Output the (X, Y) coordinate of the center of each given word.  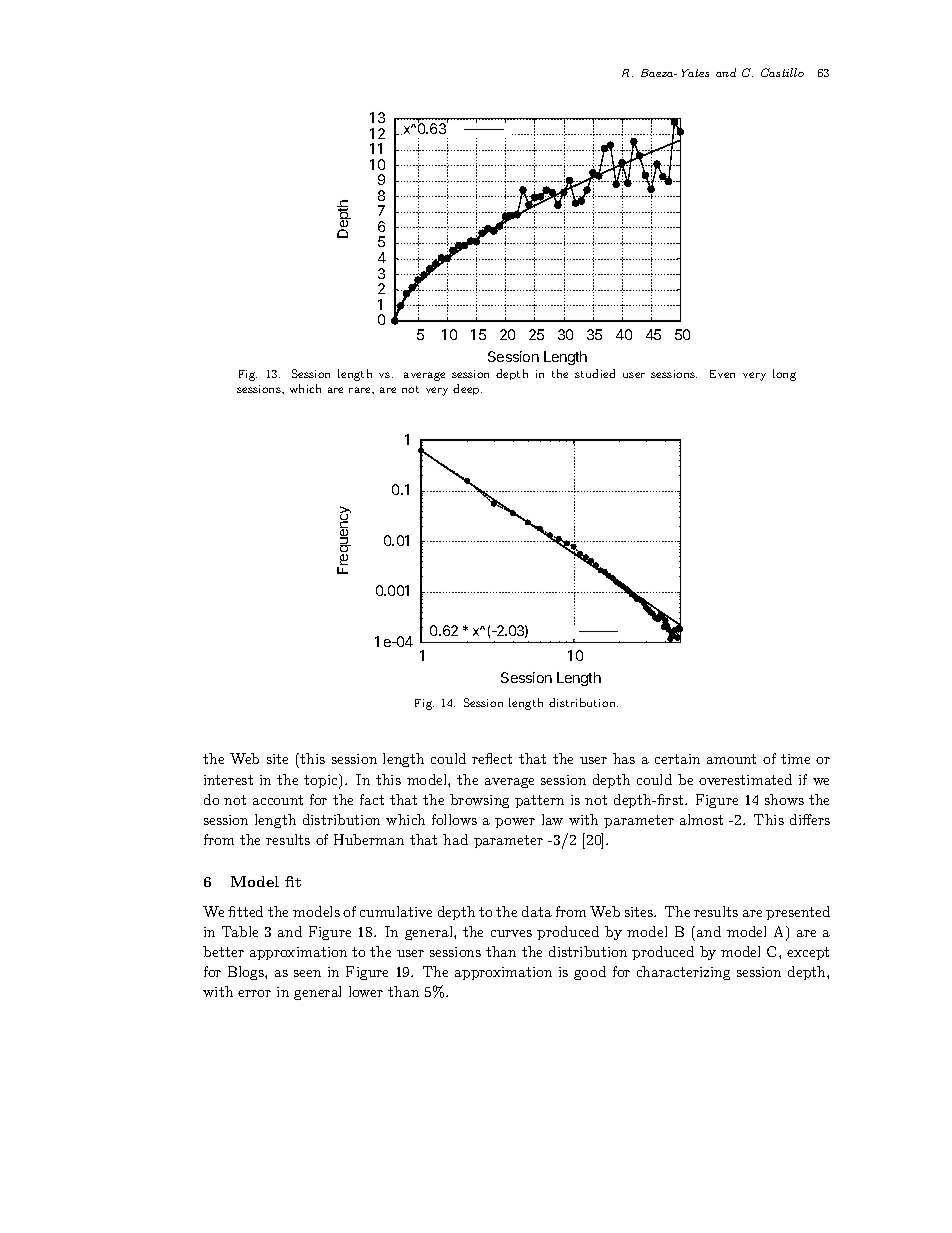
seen (307, 973)
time (795, 759)
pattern (539, 801)
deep (467, 389)
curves (511, 933)
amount (731, 759)
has (624, 758)
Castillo (782, 72)
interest (228, 780)
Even (722, 374)
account (278, 800)
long (784, 375)
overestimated (745, 779)
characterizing (683, 973)
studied (595, 373)
